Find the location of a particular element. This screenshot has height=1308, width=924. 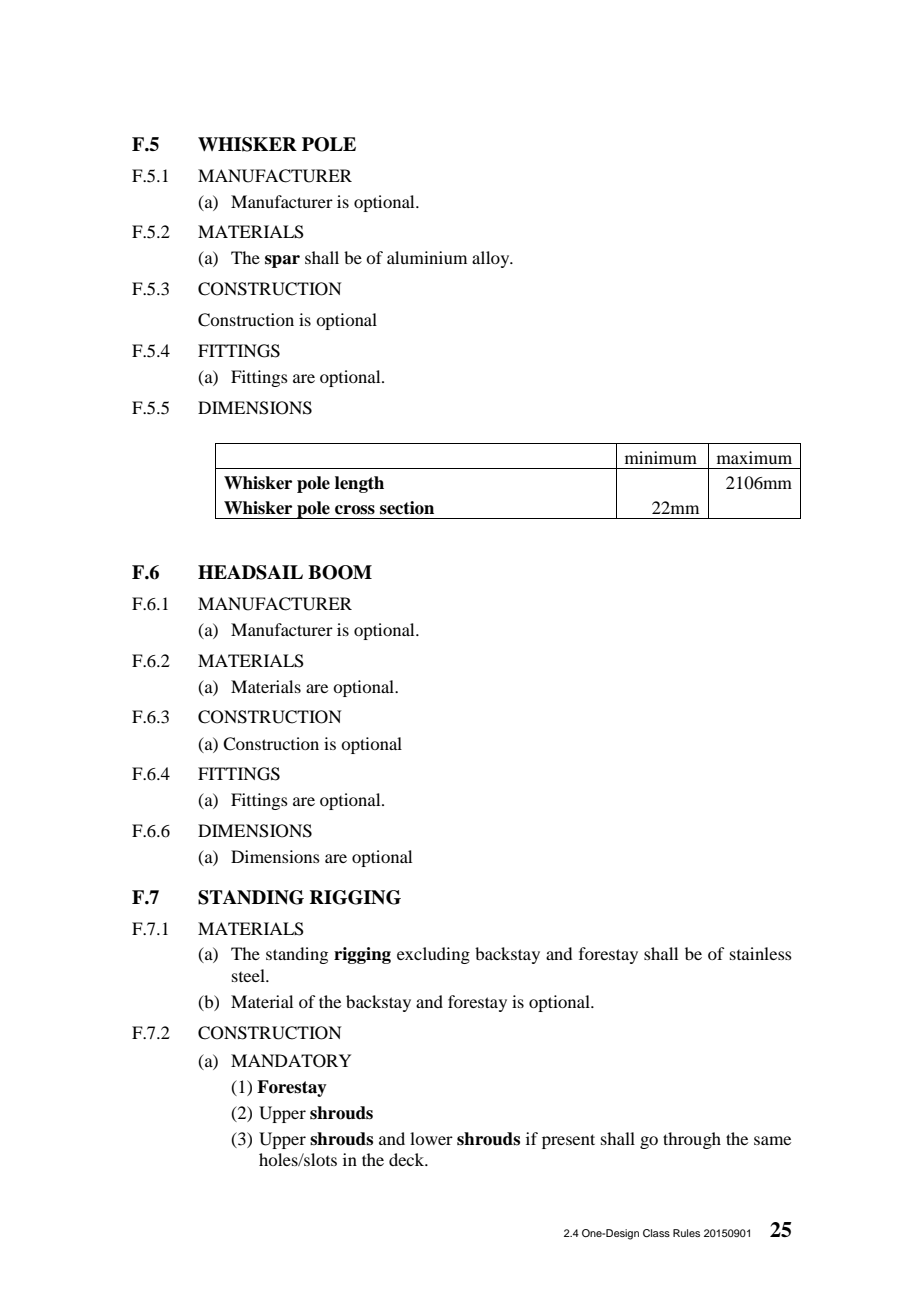

excluding is located at coordinates (433, 955).
